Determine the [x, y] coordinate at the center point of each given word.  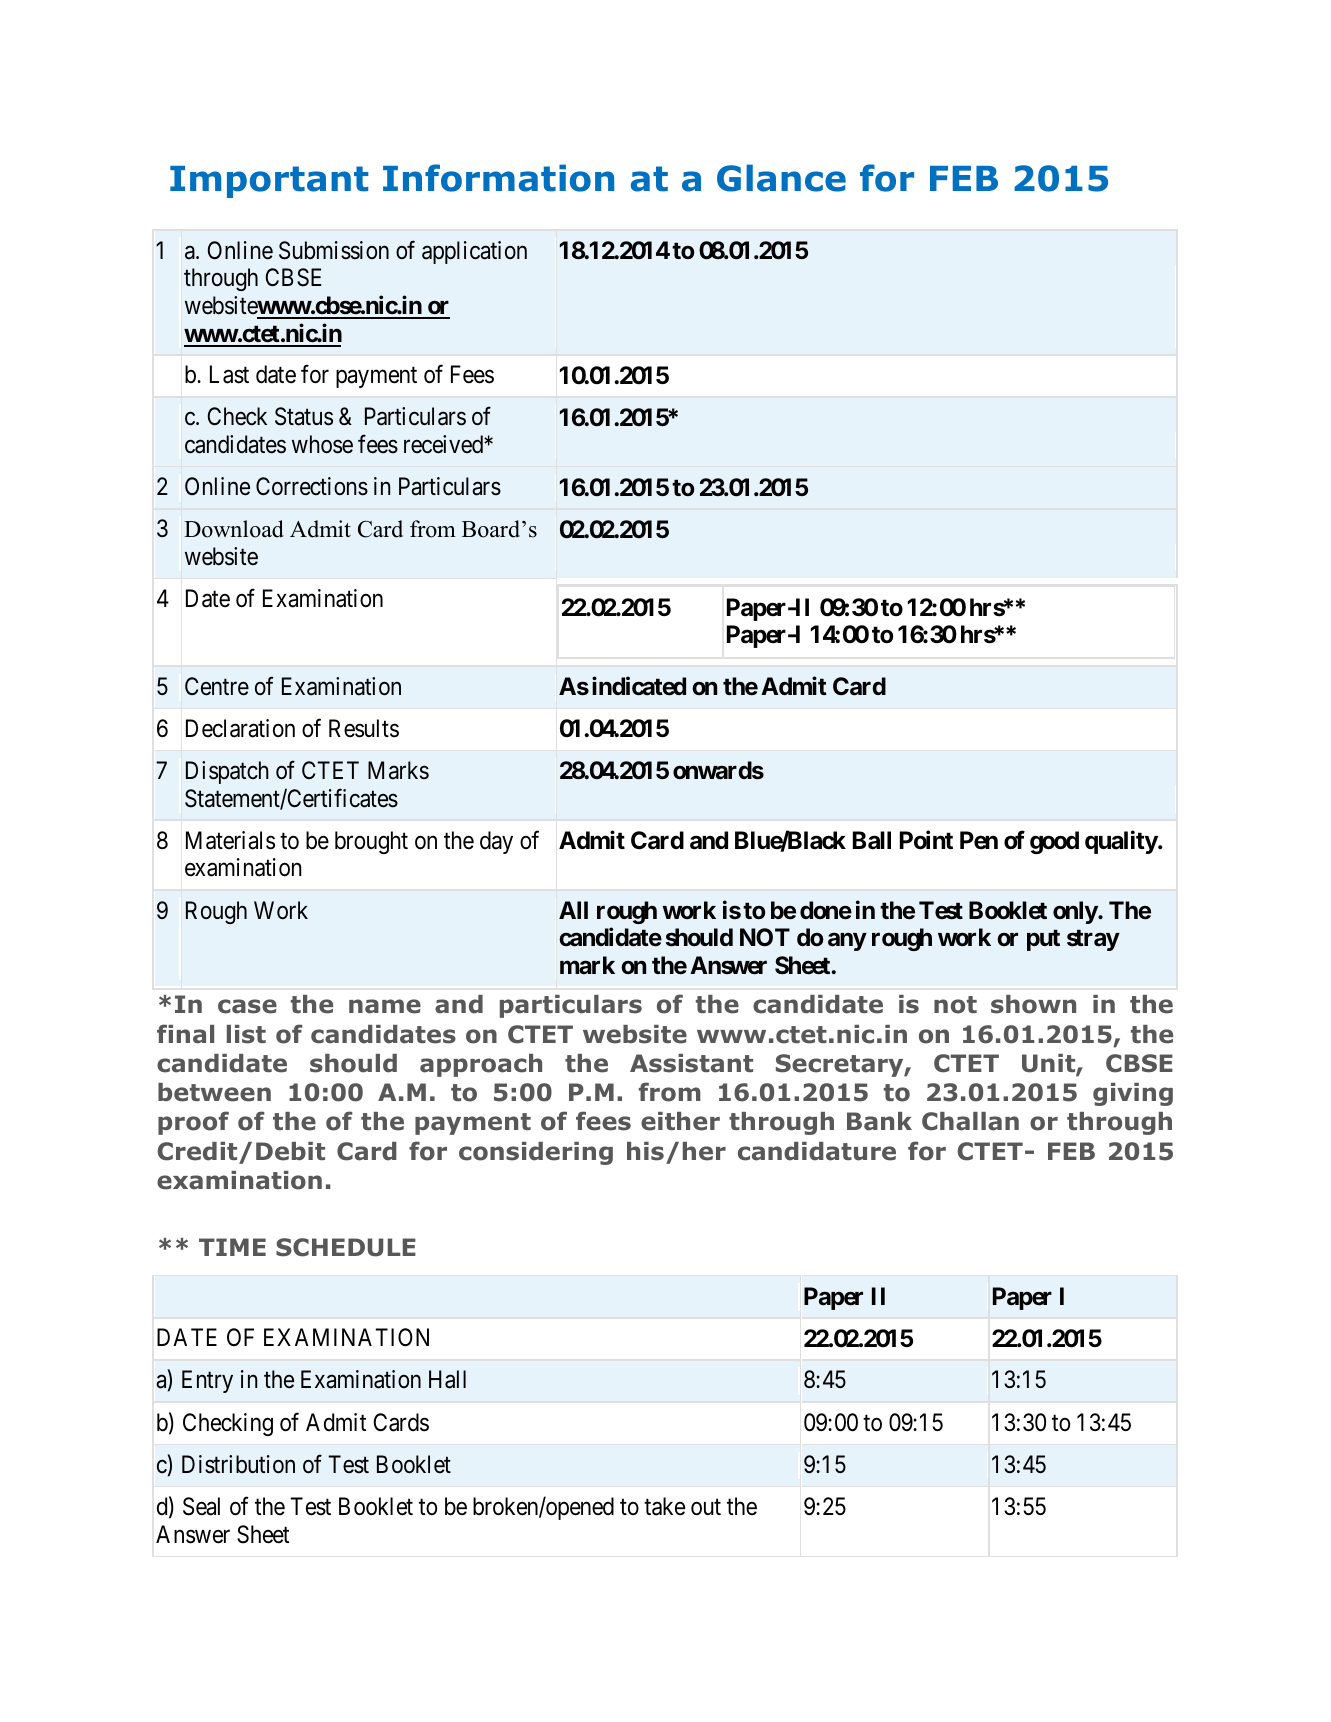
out [706, 1507]
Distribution [238, 1464]
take [664, 1506]
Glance [781, 178]
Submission [334, 250]
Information [498, 178]
